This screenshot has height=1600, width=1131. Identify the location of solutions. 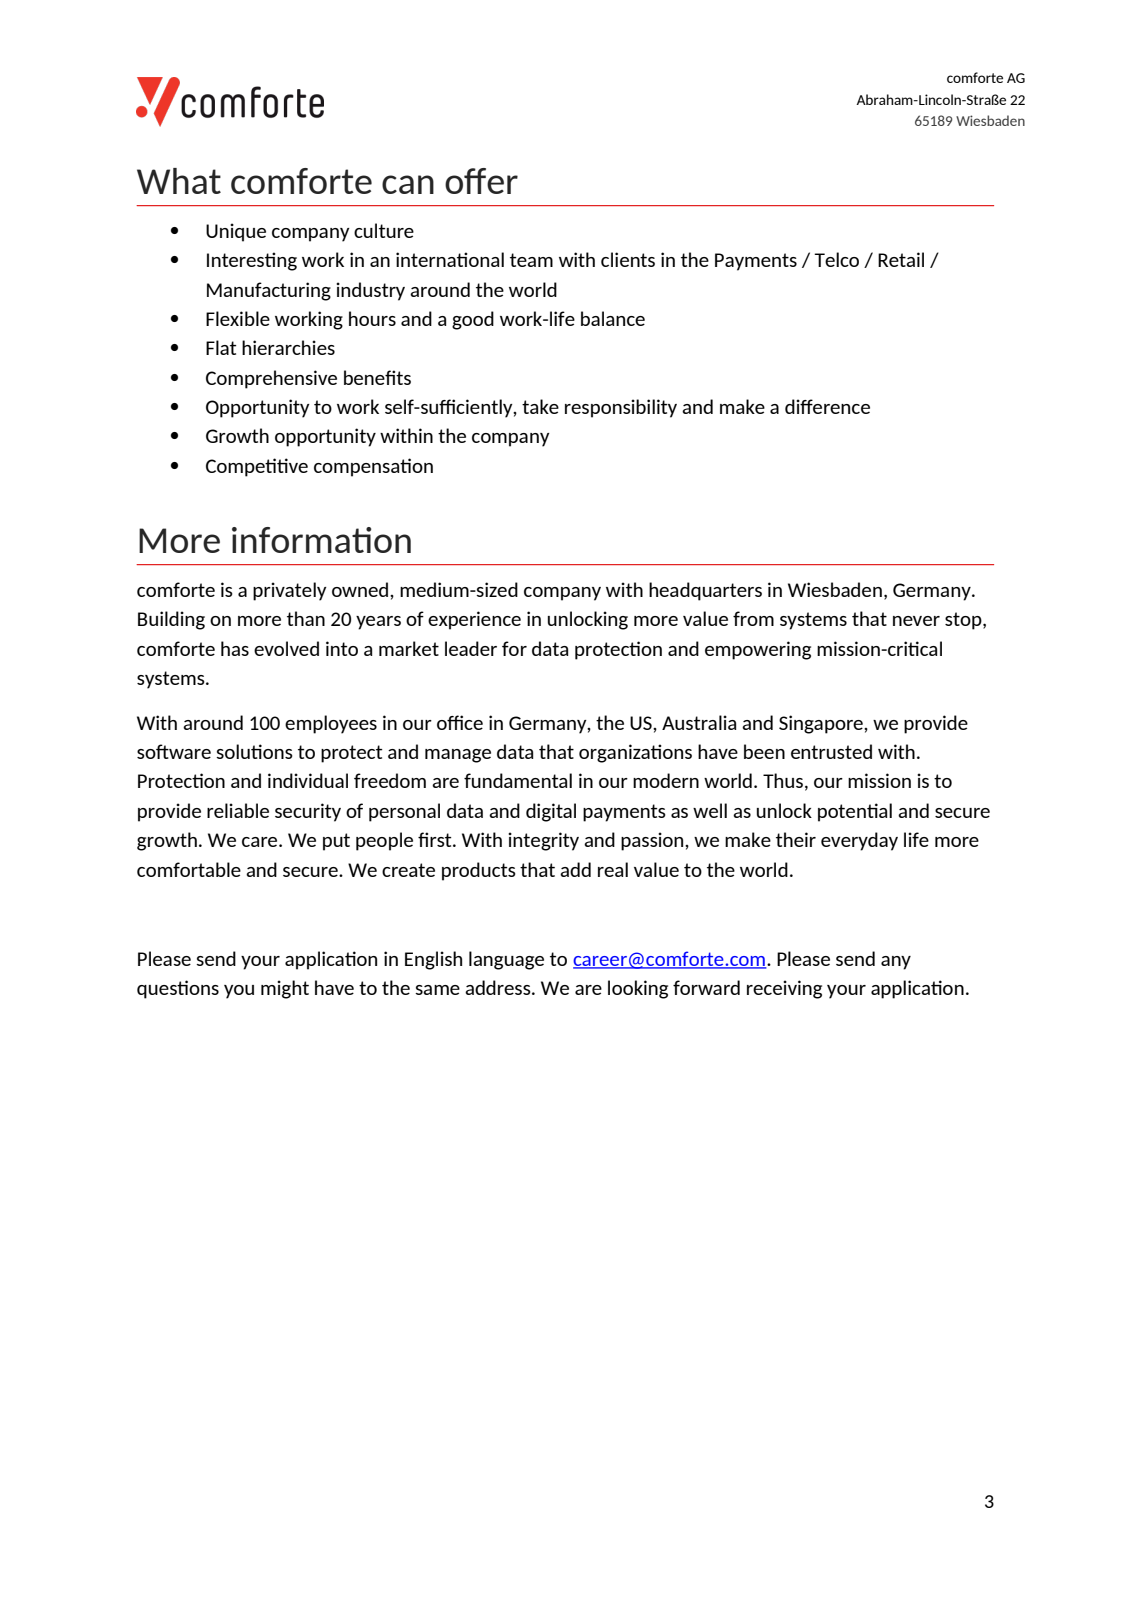
(254, 751).
